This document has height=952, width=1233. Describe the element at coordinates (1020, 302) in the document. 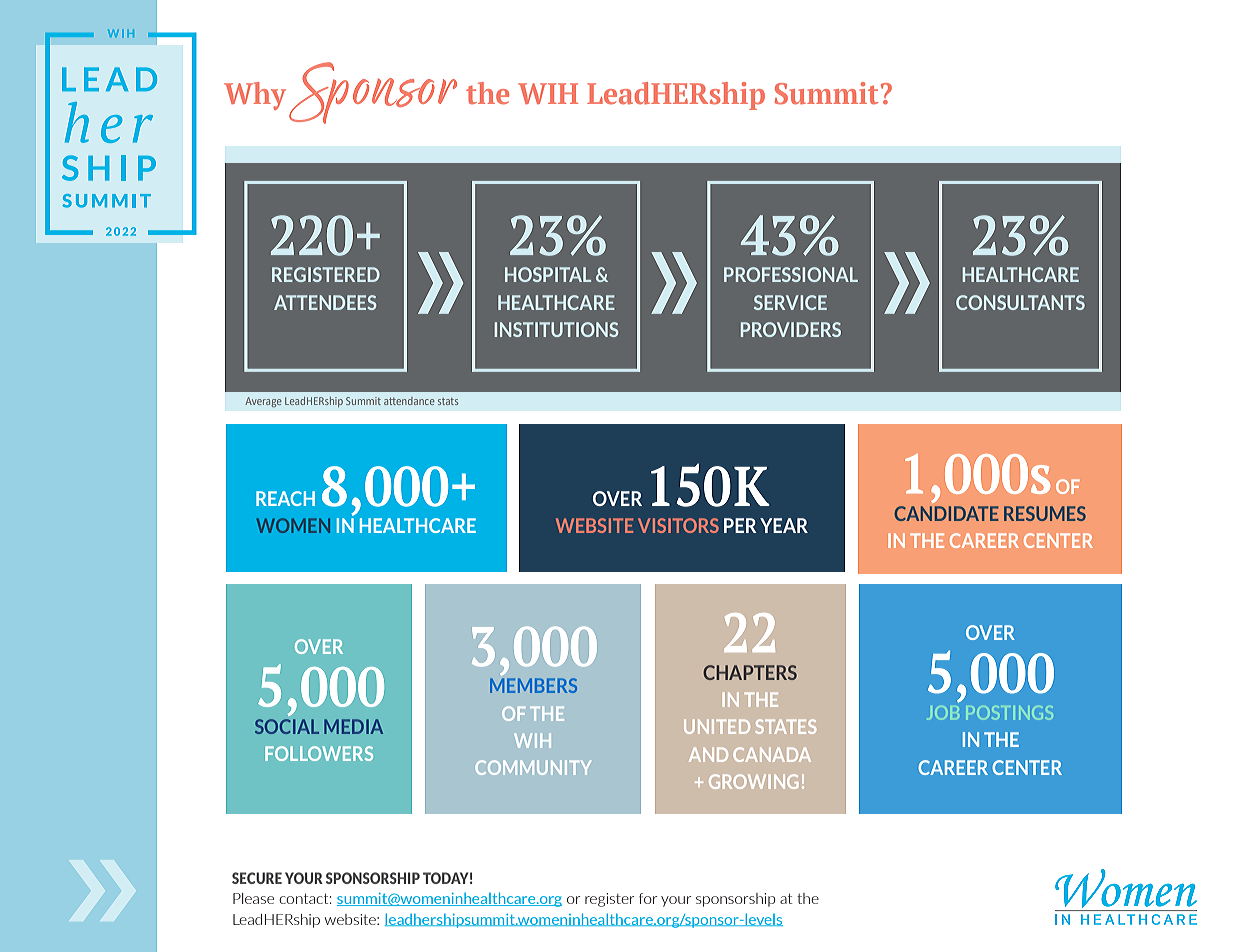

I see `CONSULTANTS` at that location.
